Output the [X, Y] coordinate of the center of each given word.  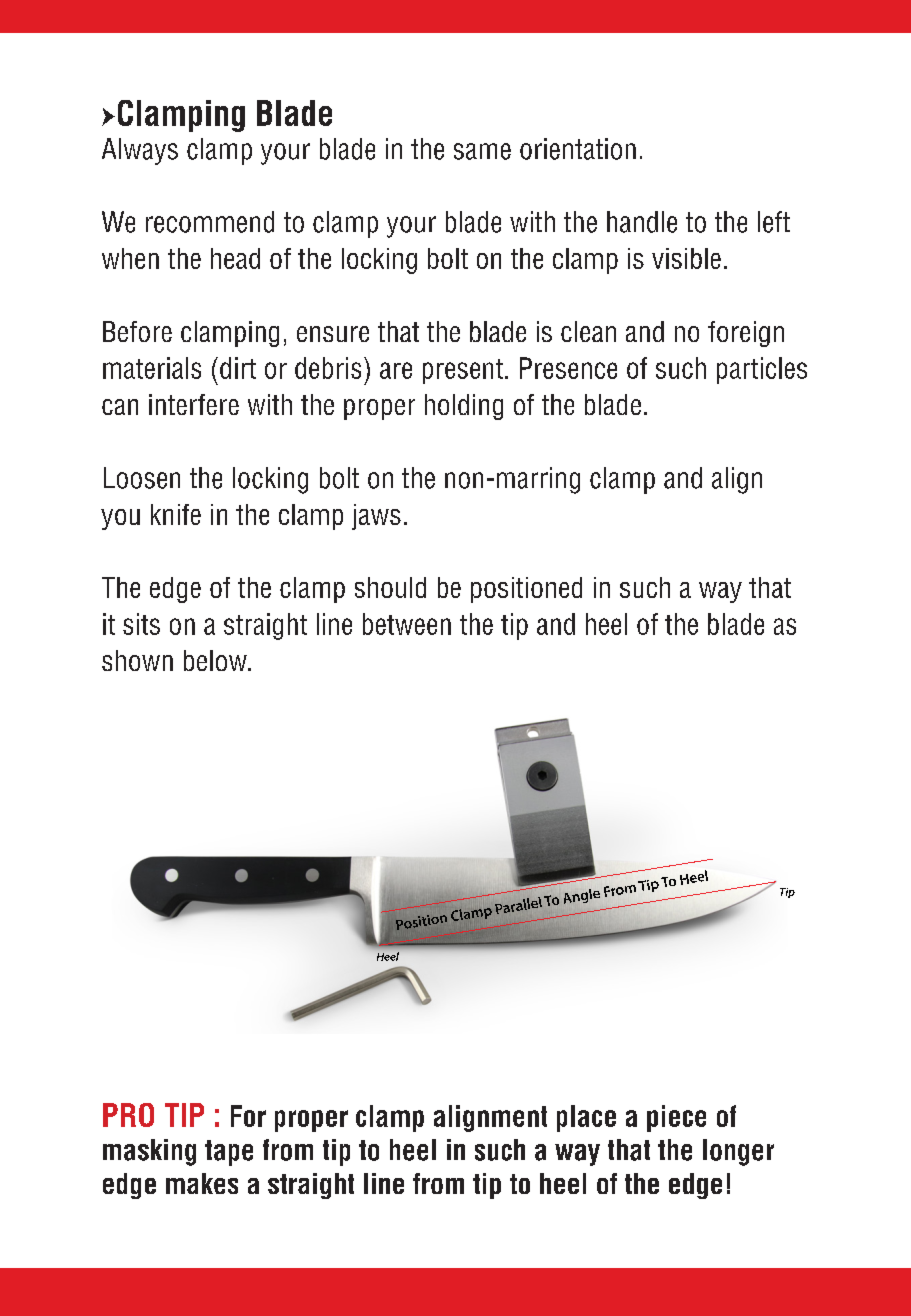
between [407, 624]
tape [229, 1153]
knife [176, 514]
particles [762, 370]
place [586, 1118]
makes [202, 1183]
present [463, 371]
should [390, 587]
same [482, 151]
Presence [568, 368]
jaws [376, 517]
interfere [194, 404]
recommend [210, 222]
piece [676, 1118]
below [216, 660]
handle [642, 222]
